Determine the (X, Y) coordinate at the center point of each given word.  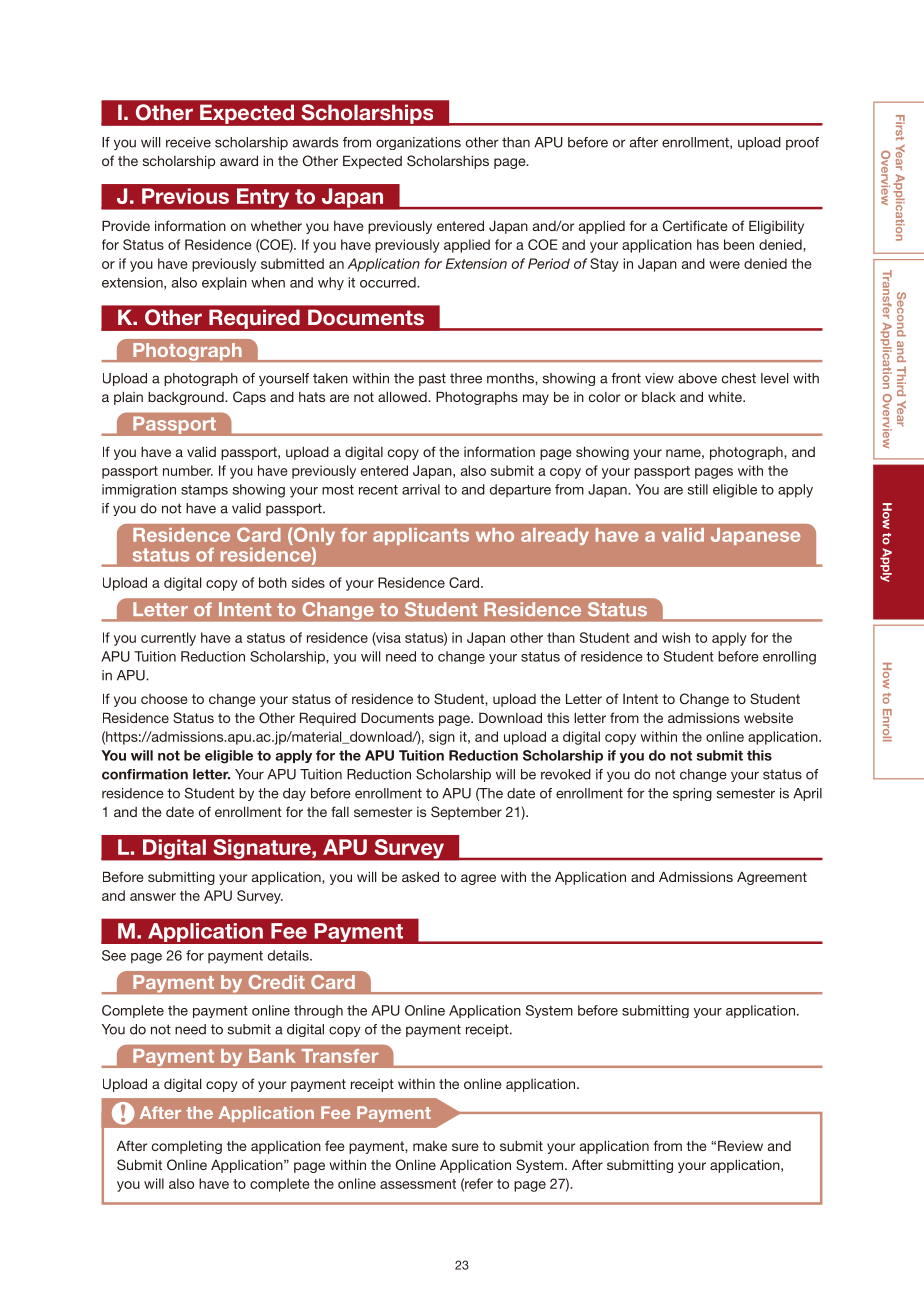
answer (153, 897)
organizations (418, 143)
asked (420, 876)
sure (465, 1147)
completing (187, 1147)
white (726, 396)
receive (188, 142)
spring (692, 794)
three (466, 378)
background (187, 398)
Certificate (695, 226)
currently (168, 639)
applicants (421, 536)
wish (676, 637)
